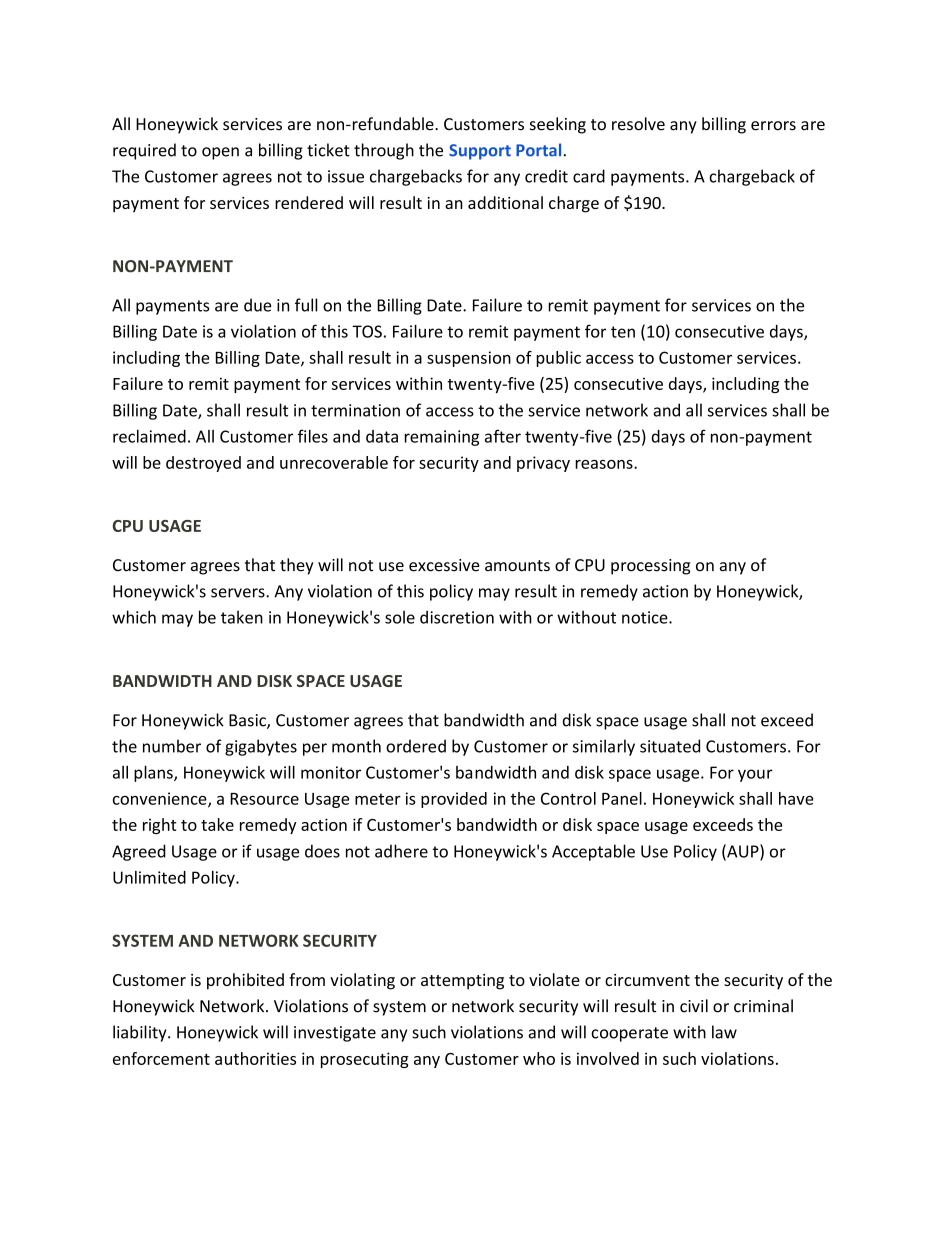  What do you see at coordinates (220, 153) in the screenshot?
I see `open` at bounding box center [220, 153].
